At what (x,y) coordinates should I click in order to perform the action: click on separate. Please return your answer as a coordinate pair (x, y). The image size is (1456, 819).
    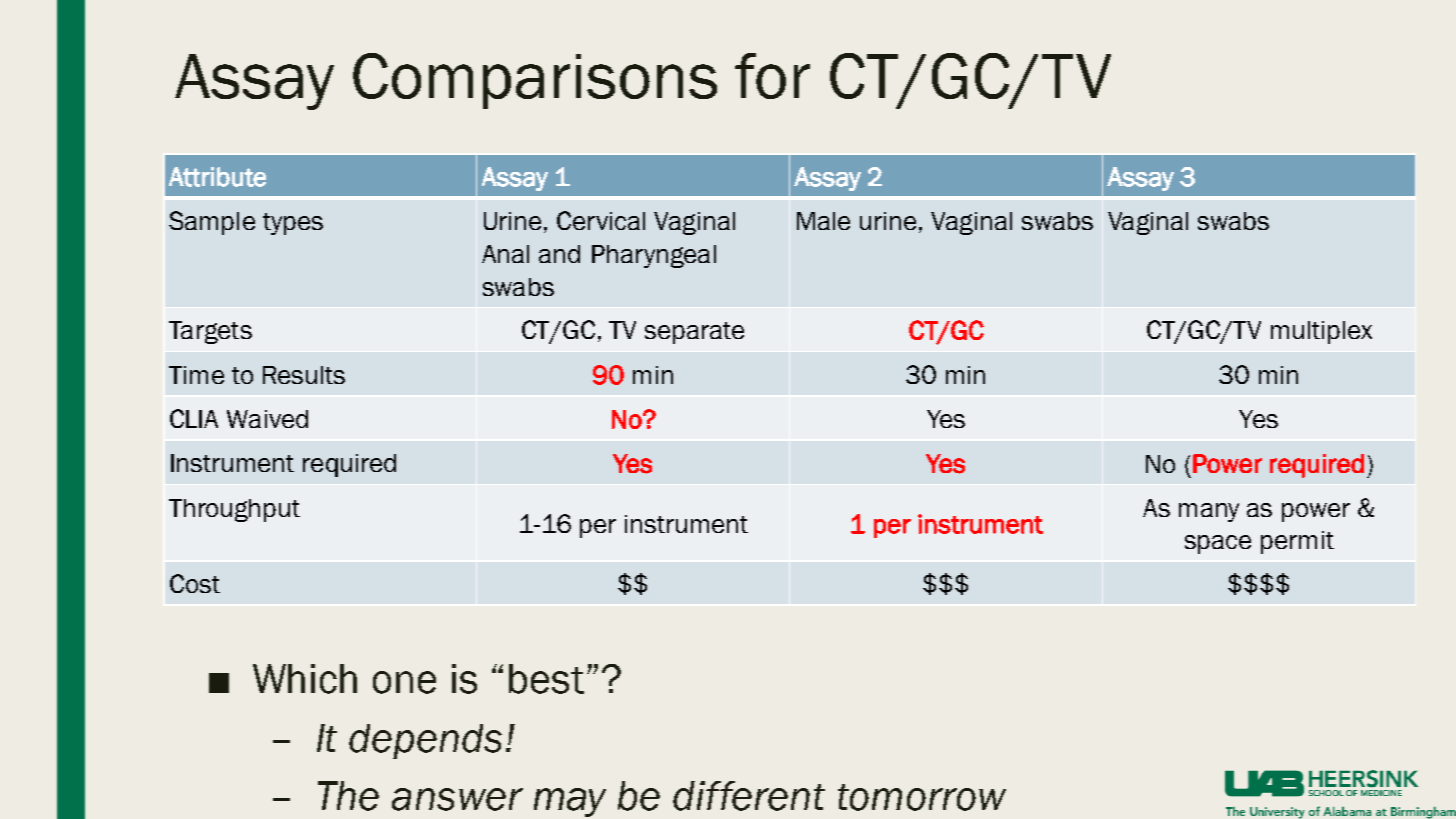
    Looking at the image, I should click on (694, 333).
